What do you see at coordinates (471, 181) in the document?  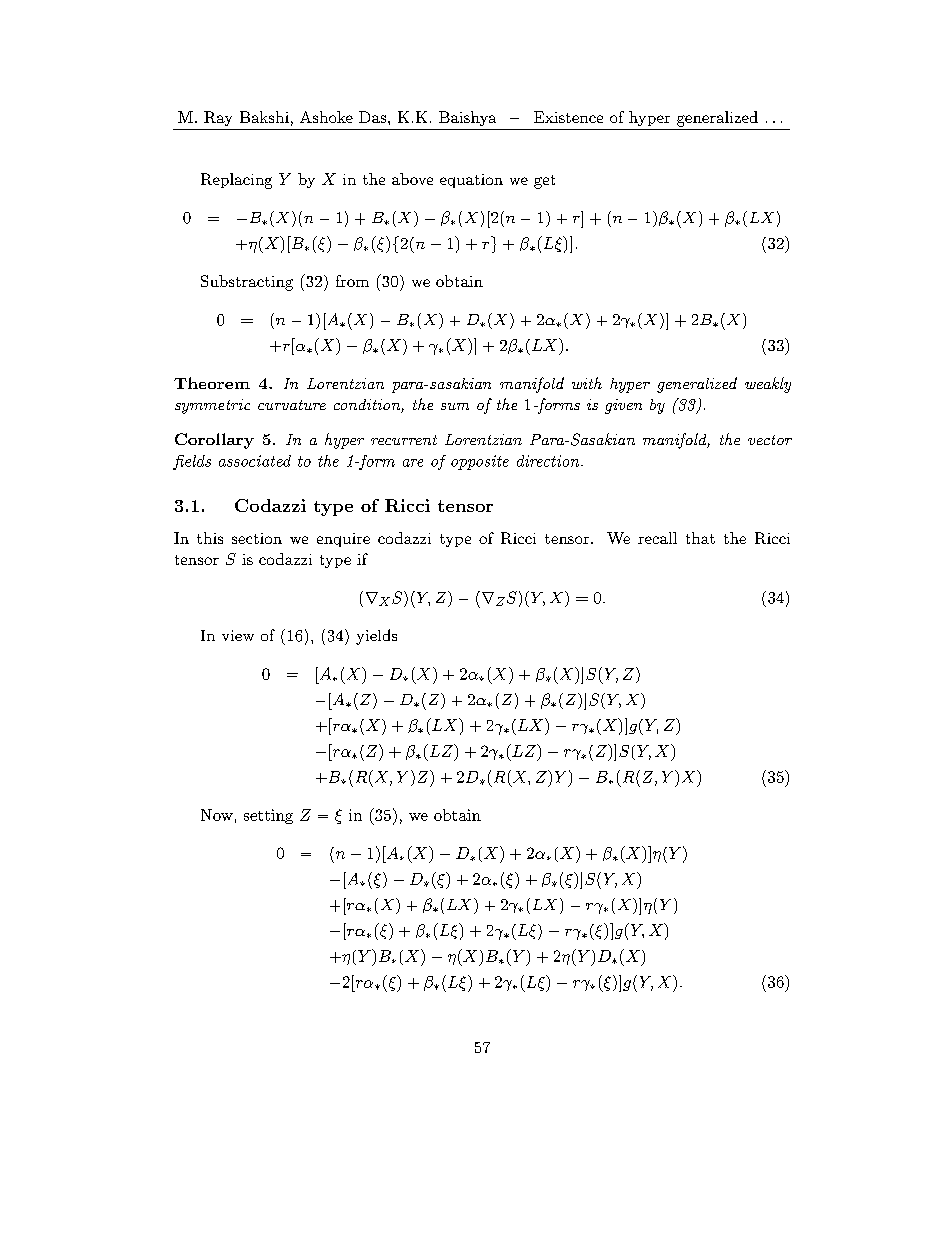 I see `equation` at bounding box center [471, 181].
